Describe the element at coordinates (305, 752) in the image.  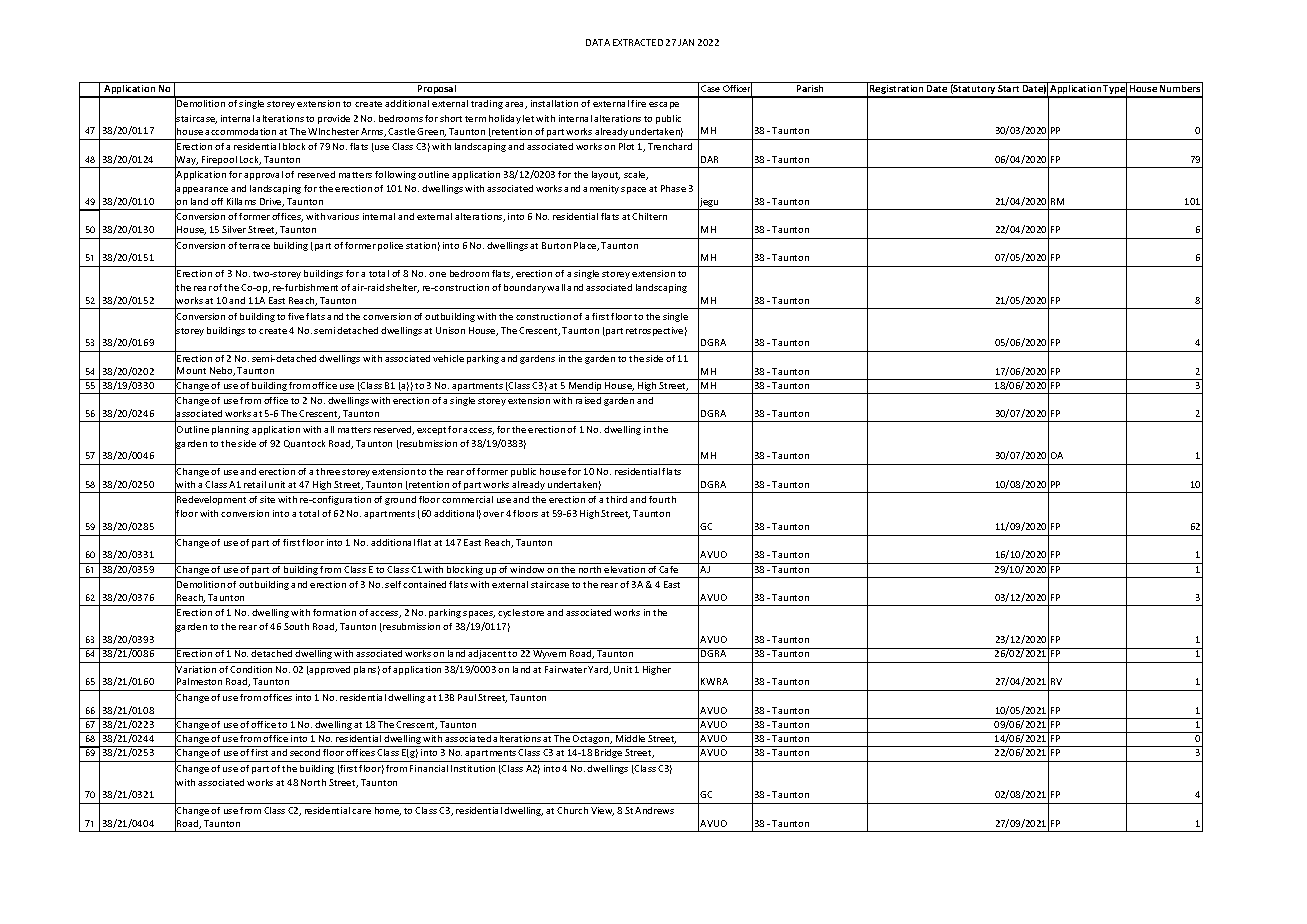
I see `second` at that location.
